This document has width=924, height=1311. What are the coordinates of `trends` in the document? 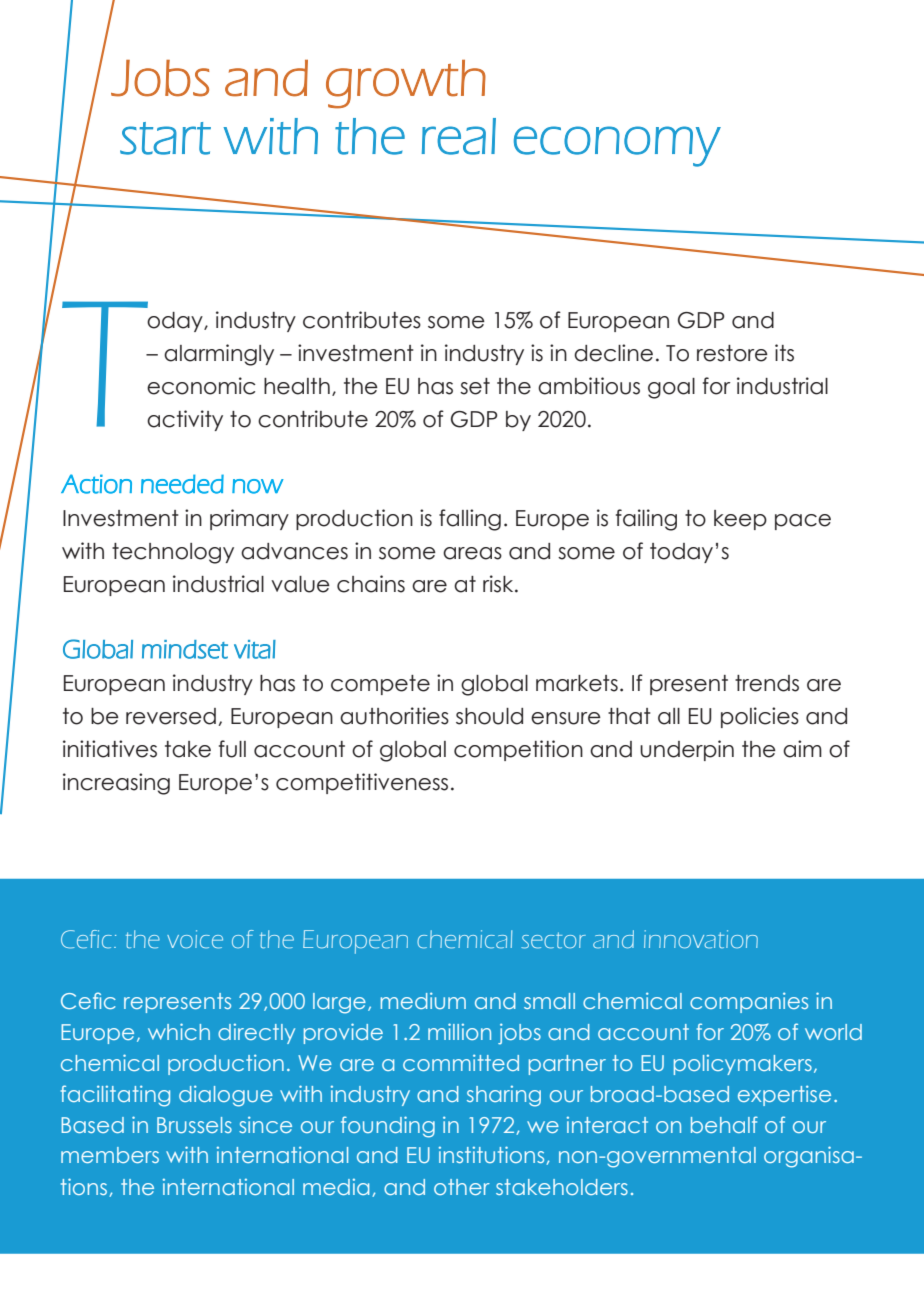 It's located at (767, 683).
